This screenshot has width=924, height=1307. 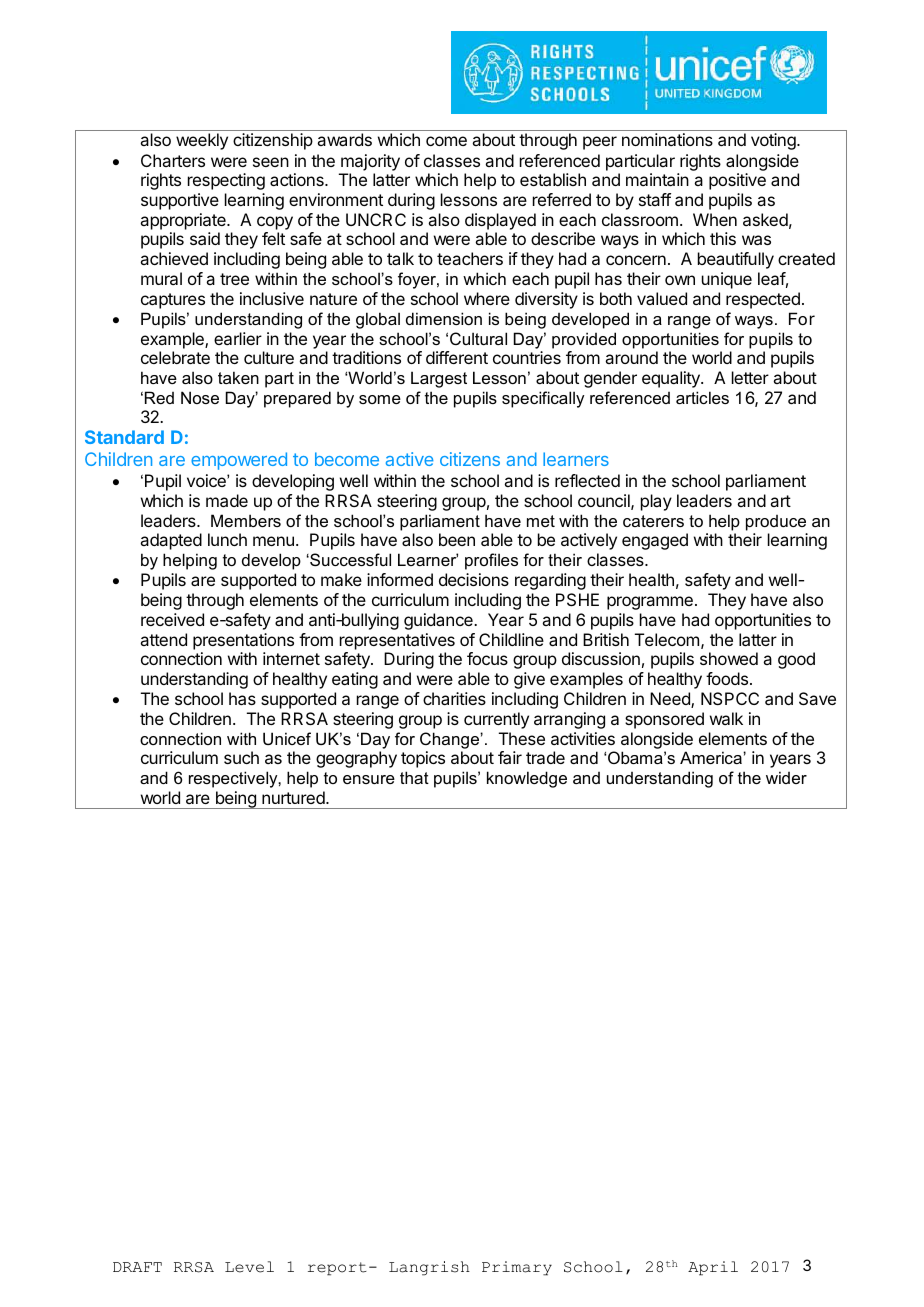 What do you see at coordinates (226, 181) in the screenshot?
I see `respecting` at bounding box center [226, 181].
